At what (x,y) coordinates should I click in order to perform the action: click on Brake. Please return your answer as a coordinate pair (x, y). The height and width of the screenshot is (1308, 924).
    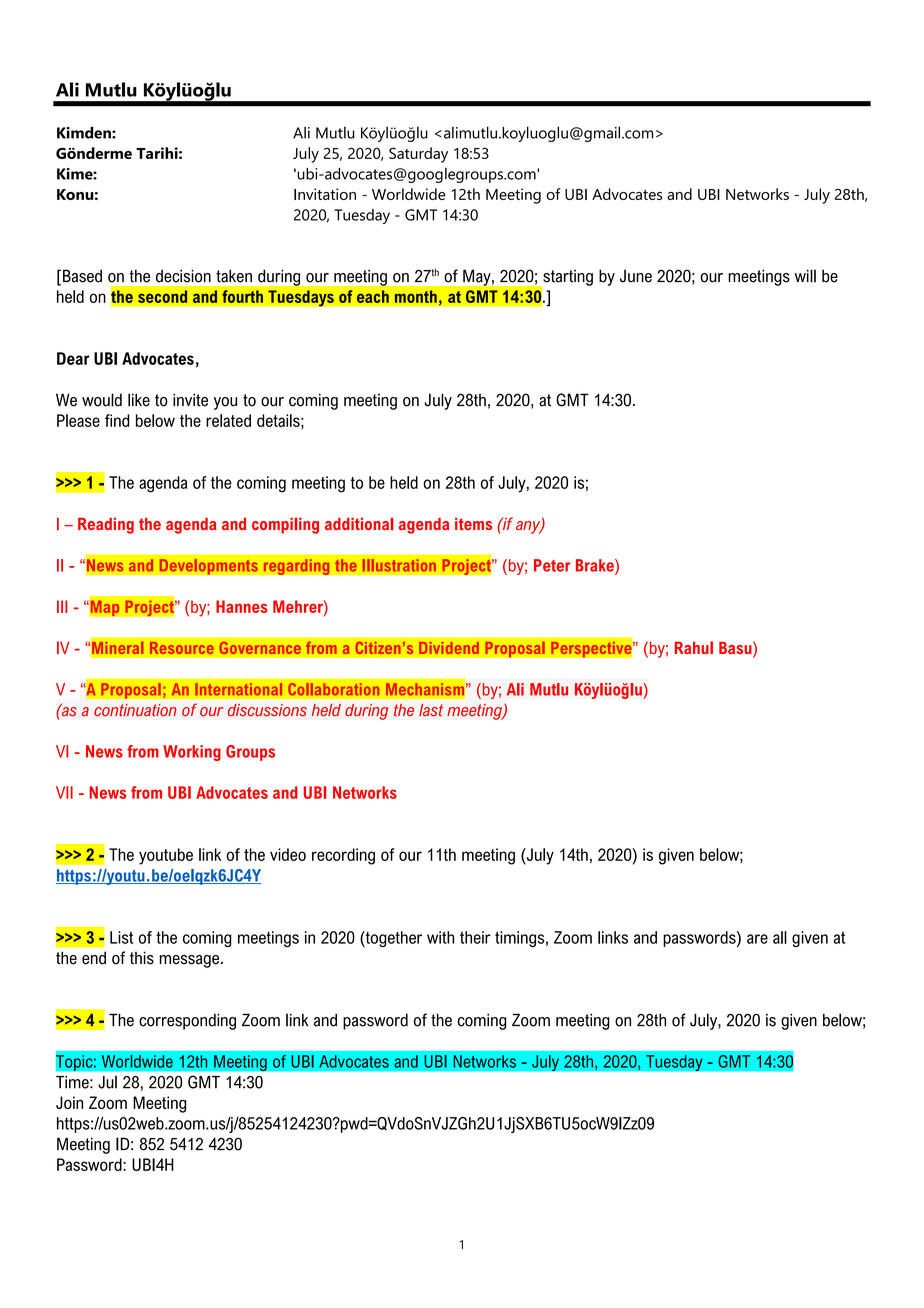
    Looking at the image, I should click on (596, 566).
